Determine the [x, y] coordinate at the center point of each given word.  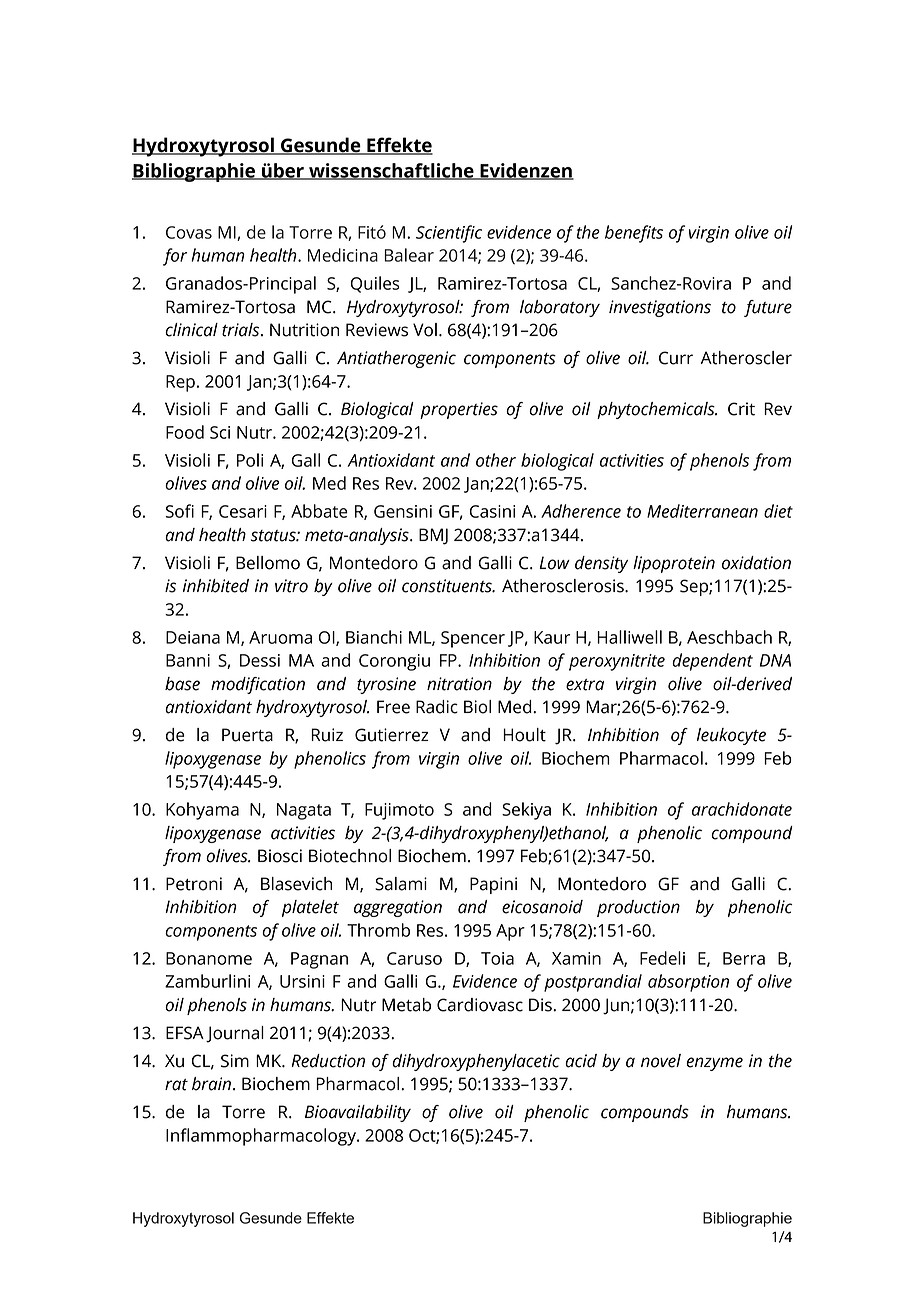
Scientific [449, 234]
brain [211, 1084]
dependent [712, 662]
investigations [660, 308]
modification [258, 685]
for [175, 257]
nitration [459, 684]
